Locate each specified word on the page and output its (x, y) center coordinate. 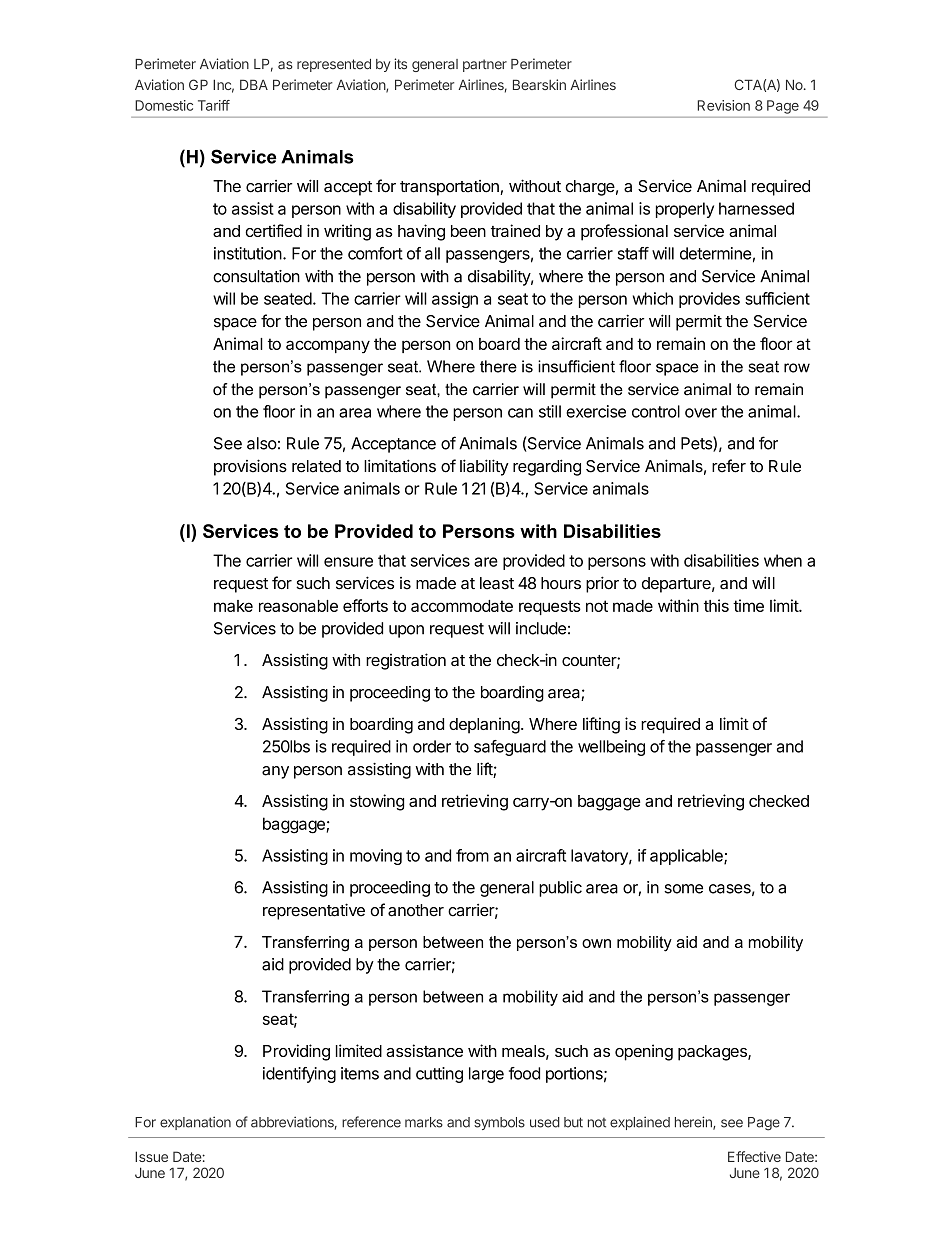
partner (485, 65)
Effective (754, 1156)
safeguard (510, 748)
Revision (724, 105)
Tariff (214, 105)
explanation (195, 1123)
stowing (377, 802)
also (262, 443)
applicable (687, 857)
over (701, 413)
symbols (499, 1123)
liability (484, 467)
